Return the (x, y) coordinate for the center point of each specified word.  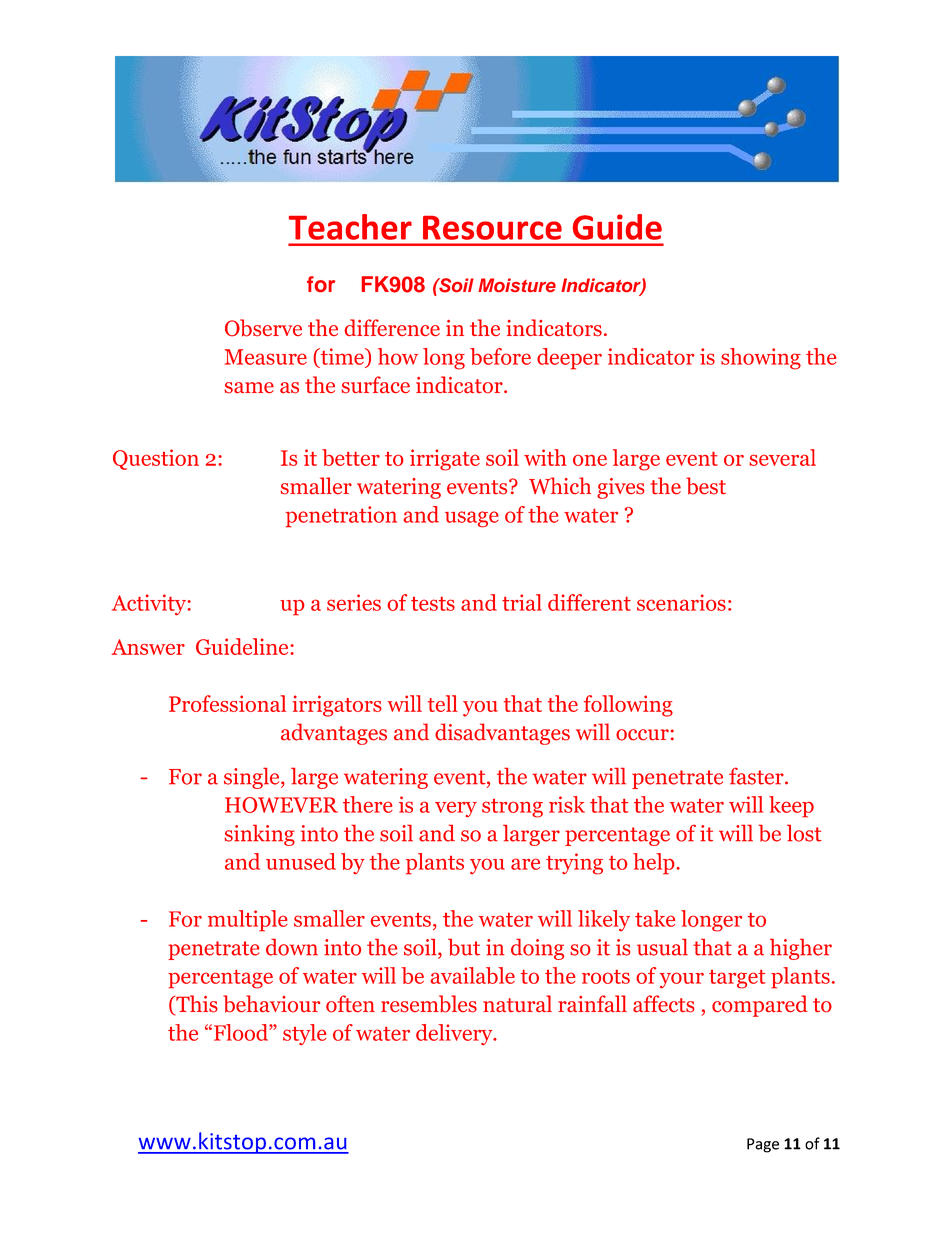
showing (761, 359)
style (305, 1034)
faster (757, 776)
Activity (150, 604)
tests (433, 604)
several (782, 457)
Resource (492, 228)
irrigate (445, 460)
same (249, 388)
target (737, 979)
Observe (263, 328)
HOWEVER (281, 805)
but (464, 947)
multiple (248, 921)
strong (512, 808)
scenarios (681, 602)
